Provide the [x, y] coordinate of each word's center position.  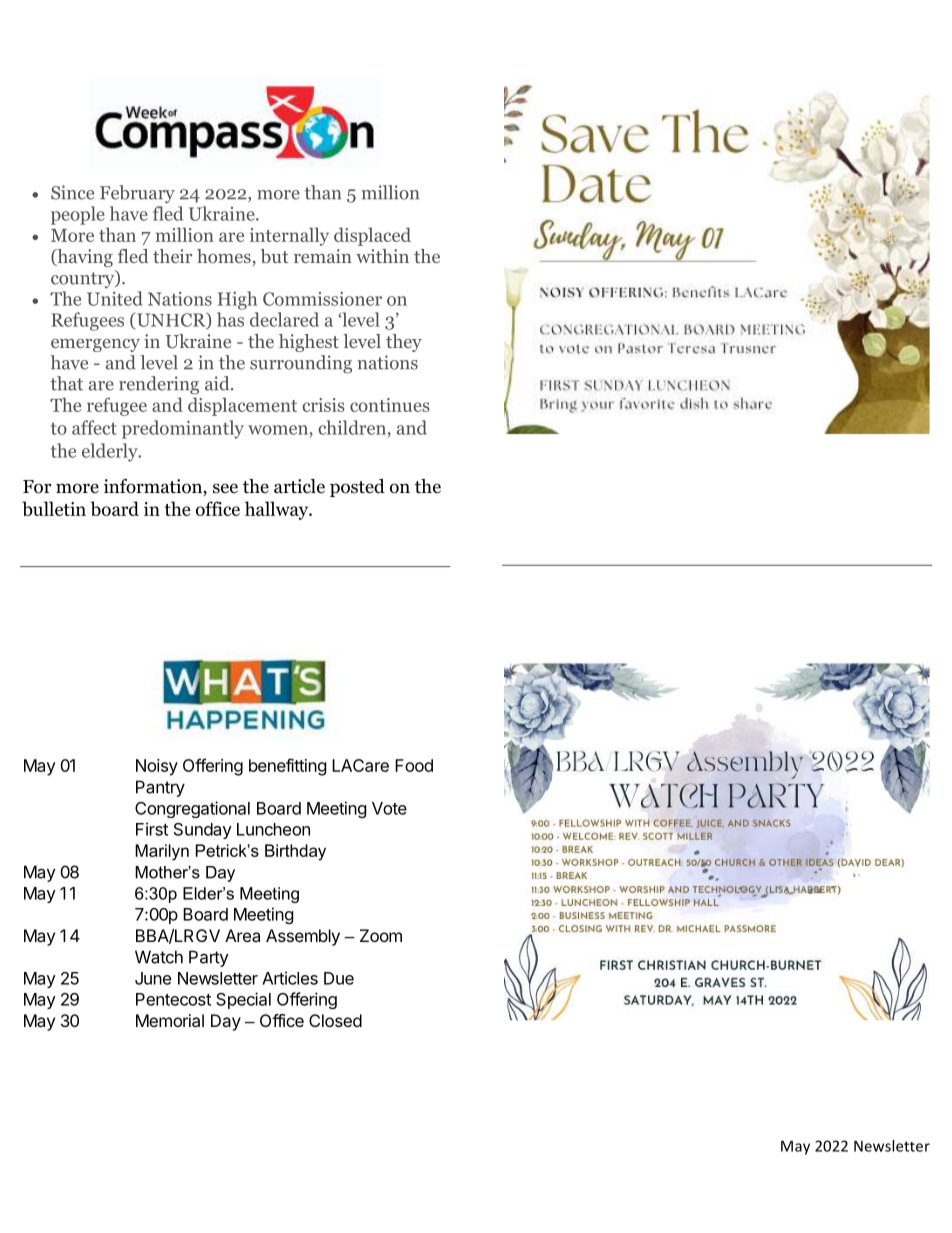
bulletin [54, 508]
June [153, 978]
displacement [242, 406]
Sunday [203, 831]
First [152, 829]
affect [94, 427]
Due [339, 978]
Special [243, 1000]
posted [357, 488]
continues [390, 405]
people [78, 215]
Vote [389, 808]
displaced [372, 236]
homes [225, 257]
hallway [278, 510]
